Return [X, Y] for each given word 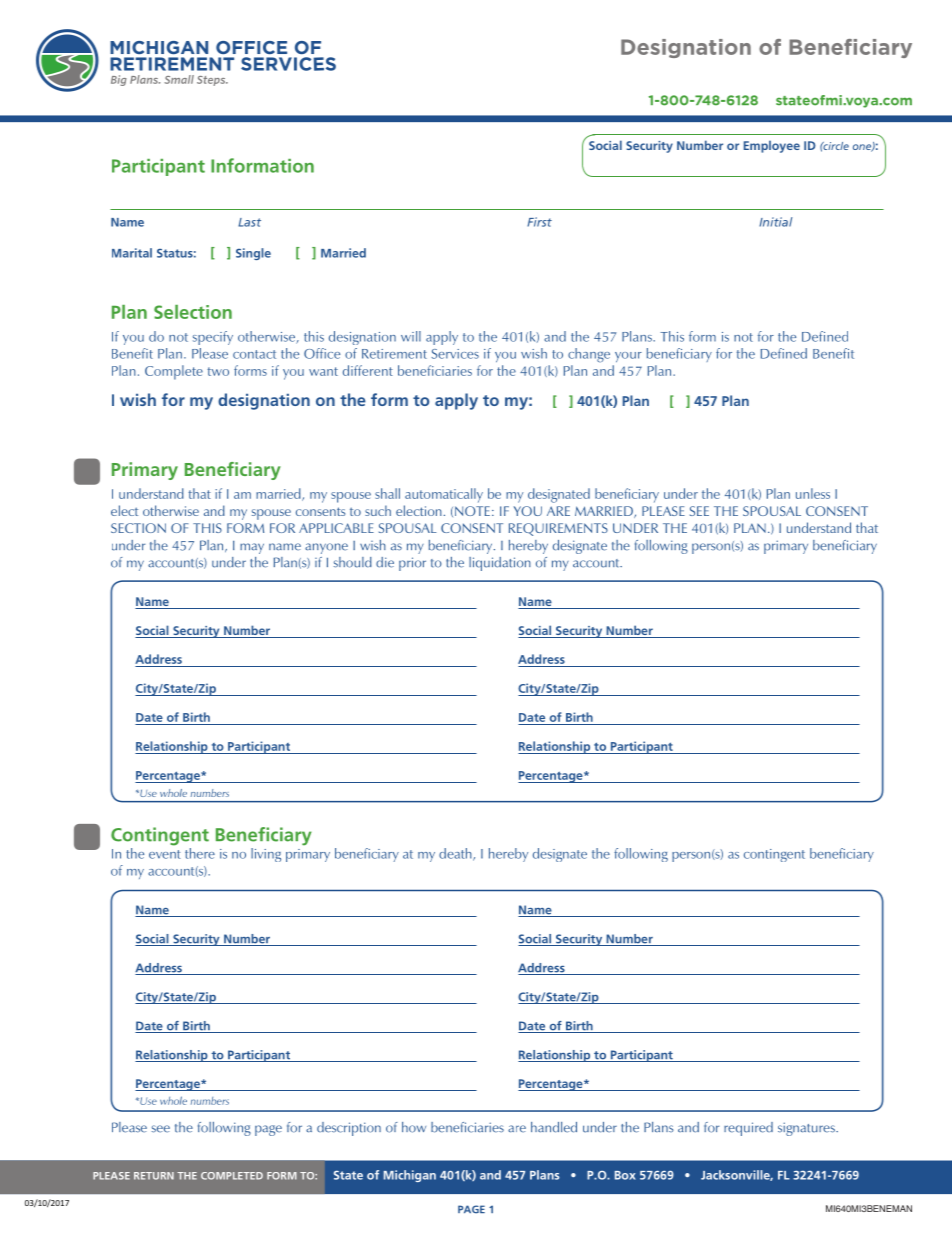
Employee [772, 146]
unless [813, 493]
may [252, 548]
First [539, 222]
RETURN [154, 1176]
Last [249, 222]
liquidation [500, 564]
